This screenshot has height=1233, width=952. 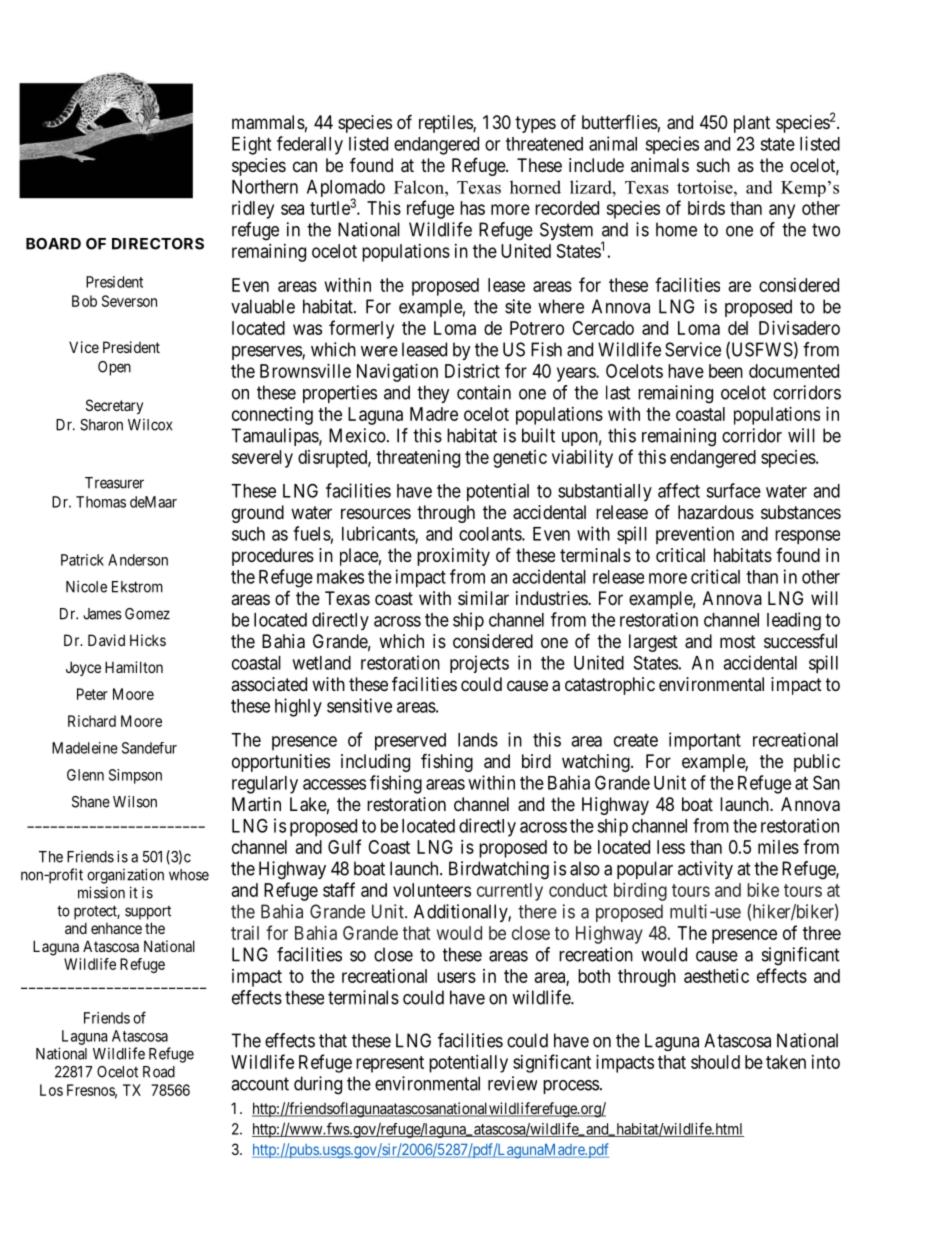 I want to click on Wilcox, so click(x=150, y=425).
